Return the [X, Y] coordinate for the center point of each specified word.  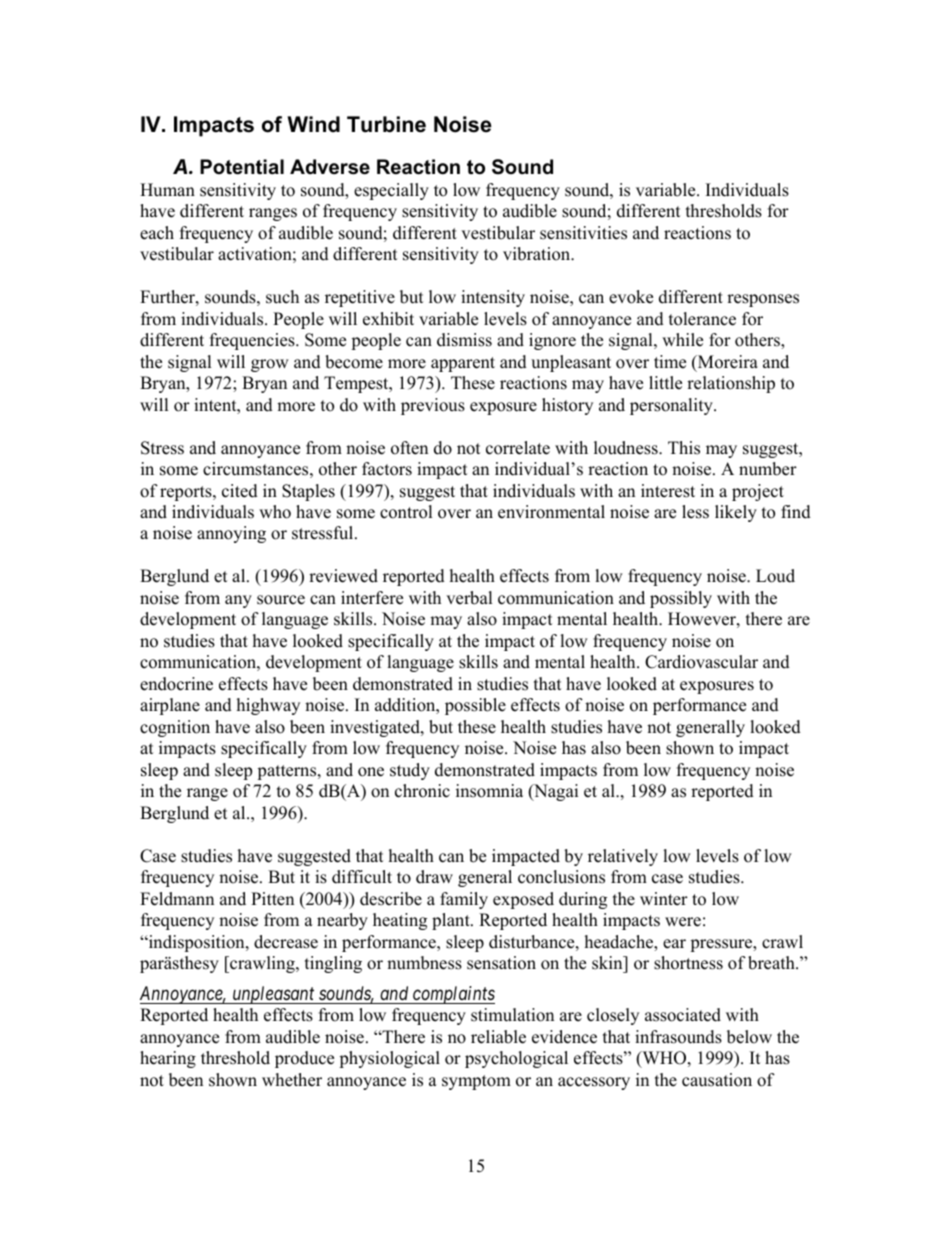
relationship [731, 384]
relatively [623, 857]
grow [270, 365]
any [238, 601]
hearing [168, 1059]
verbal [469, 598]
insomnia [489, 791]
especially [391, 191]
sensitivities [583, 233]
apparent [463, 364]
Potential [242, 167]
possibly [681, 599]
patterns [288, 772]
